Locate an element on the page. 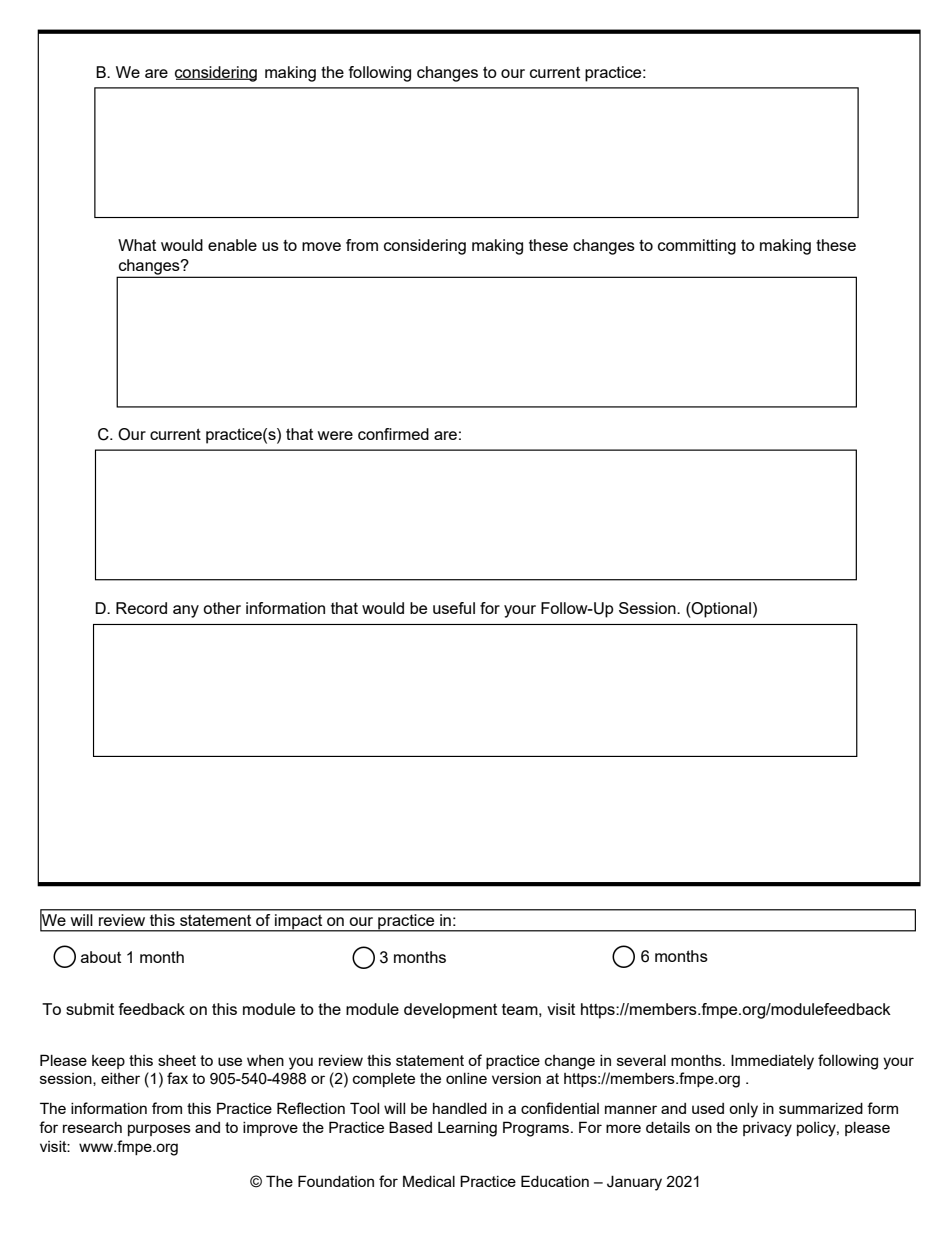  Optional is located at coordinates (720, 610).
